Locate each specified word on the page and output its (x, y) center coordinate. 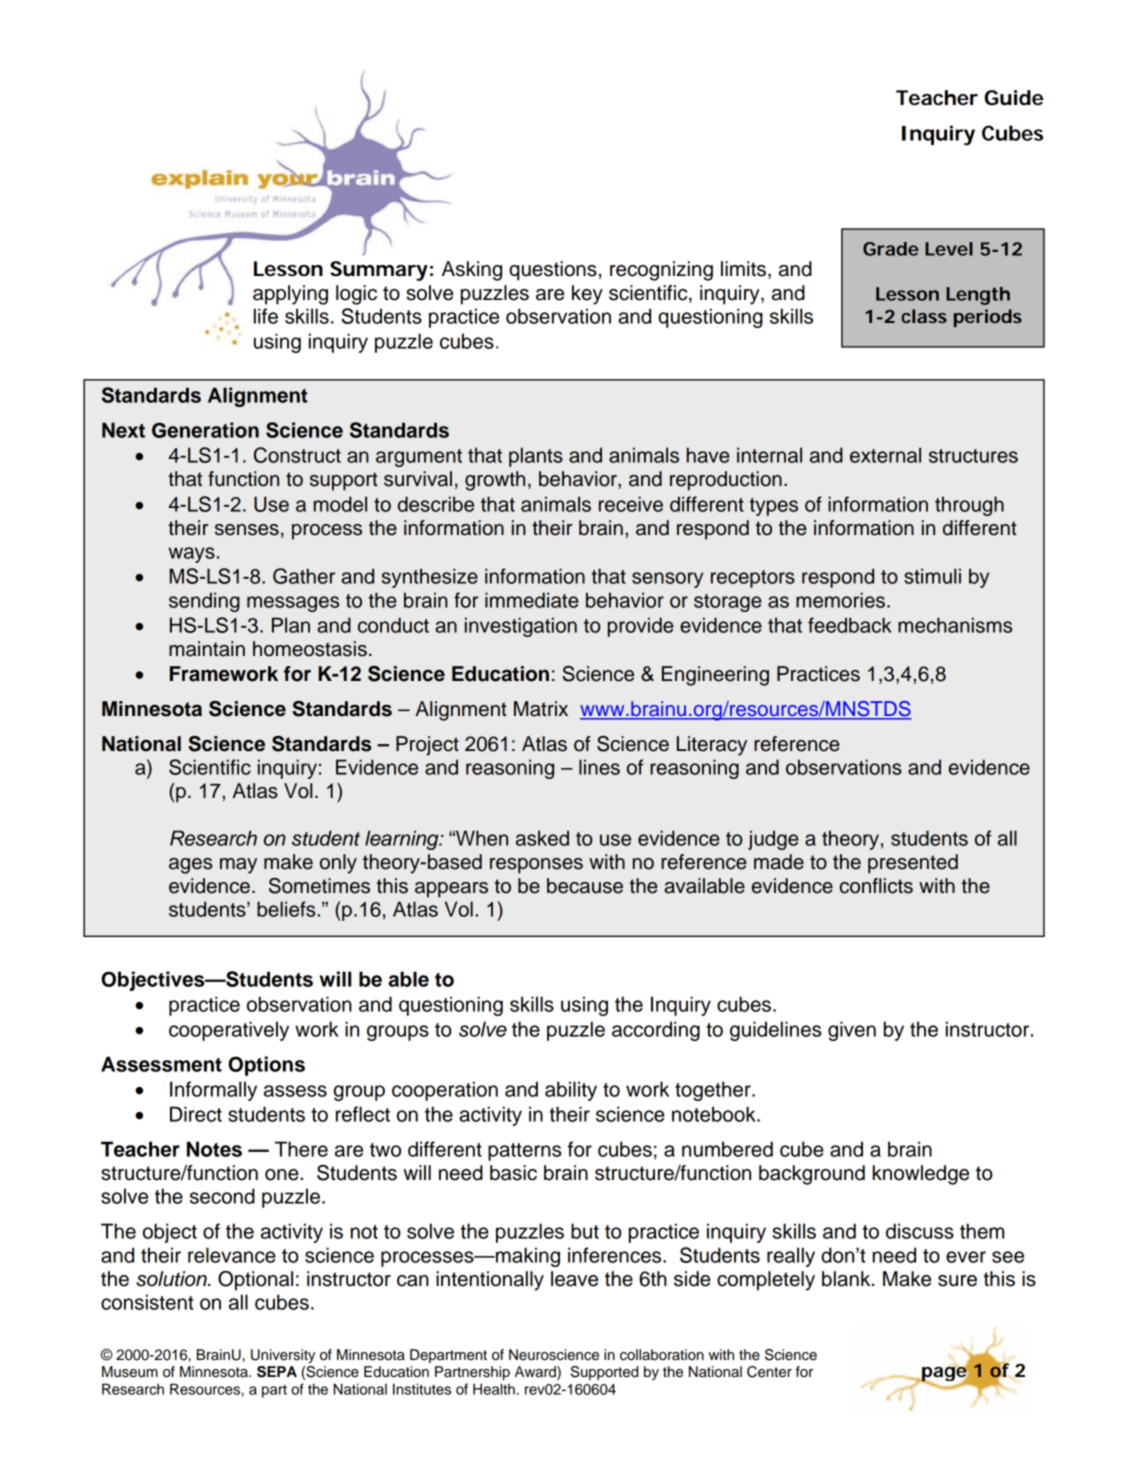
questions (553, 271)
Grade (891, 249)
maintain (207, 649)
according (656, 1031)
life (266, 316)
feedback (850, 625)
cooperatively (229, 1031)
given (852, 1031)
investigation (521, 627)
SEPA (277, 1372)
